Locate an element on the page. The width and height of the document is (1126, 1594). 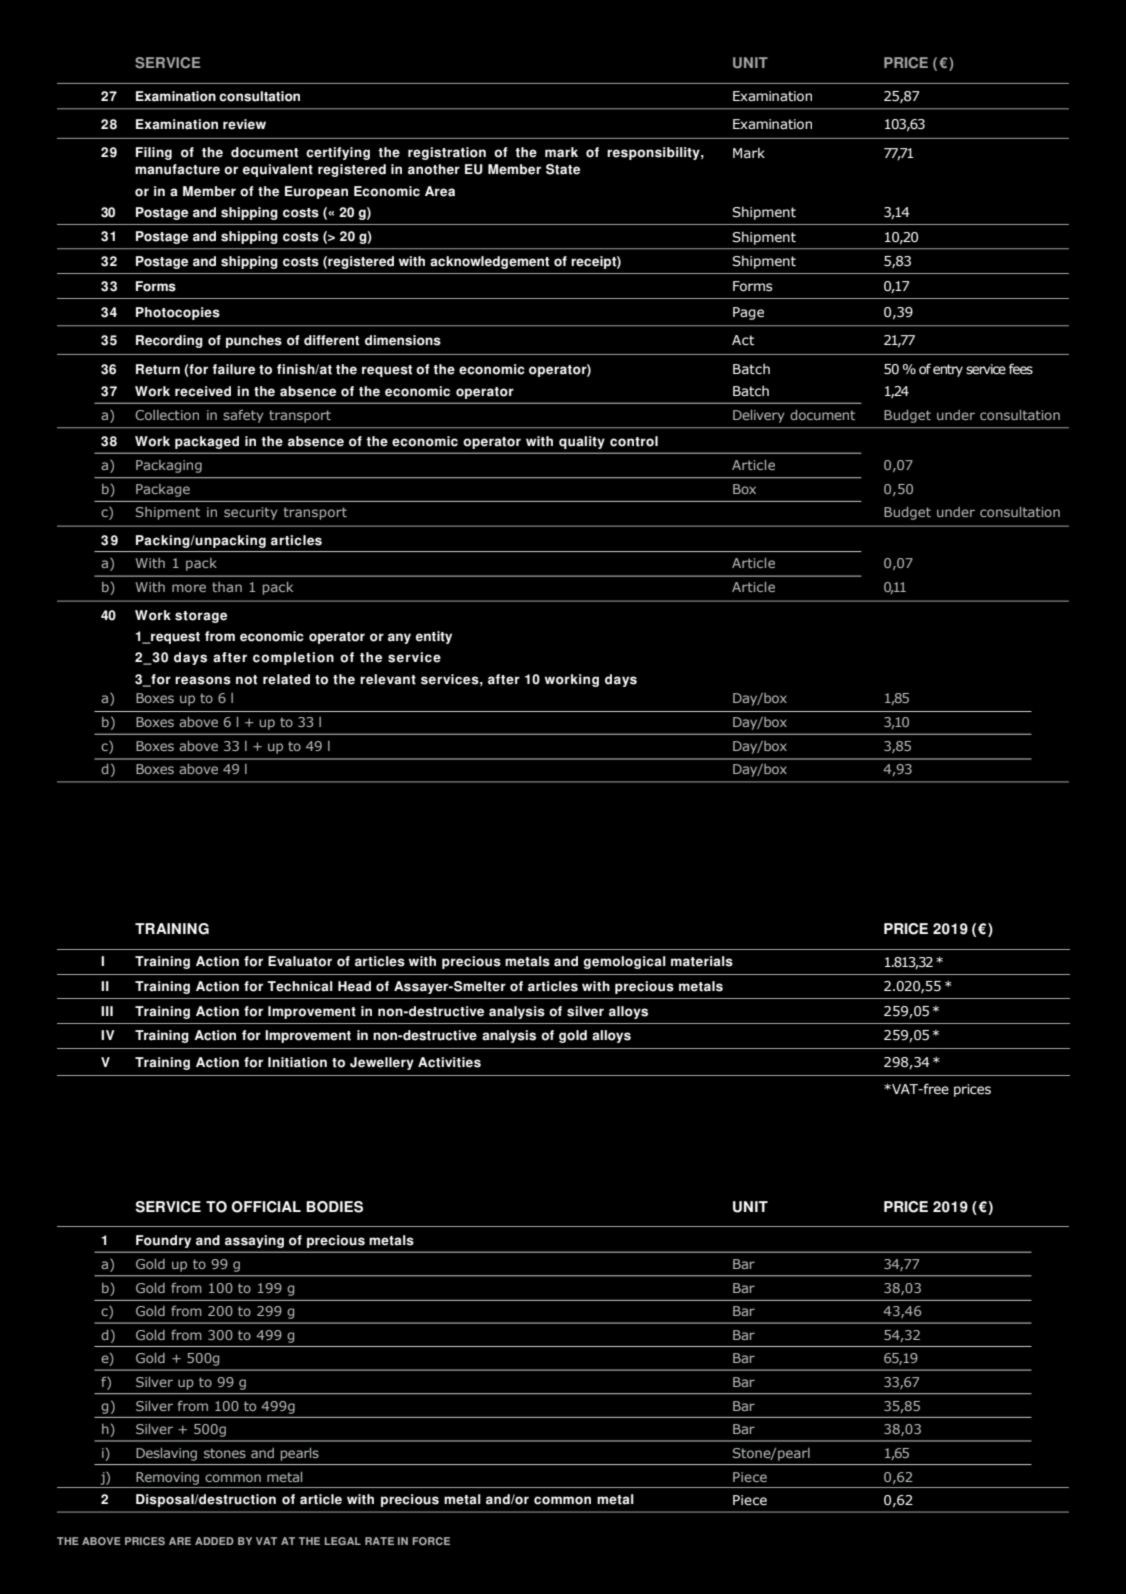
entity is located at coordinates (434, 637).
